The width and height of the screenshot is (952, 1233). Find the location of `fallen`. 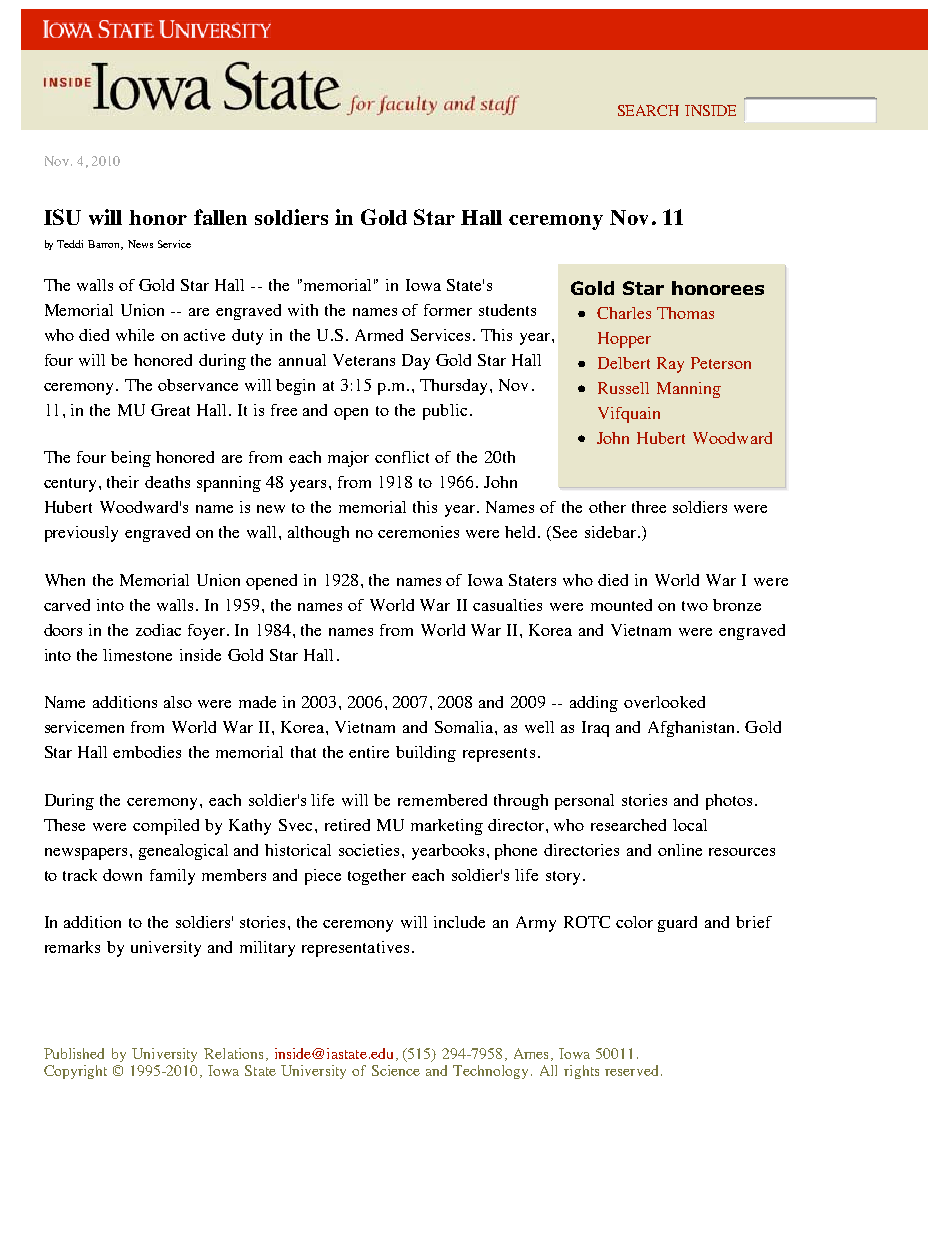

fallen is located at coordinates (220, 217).
